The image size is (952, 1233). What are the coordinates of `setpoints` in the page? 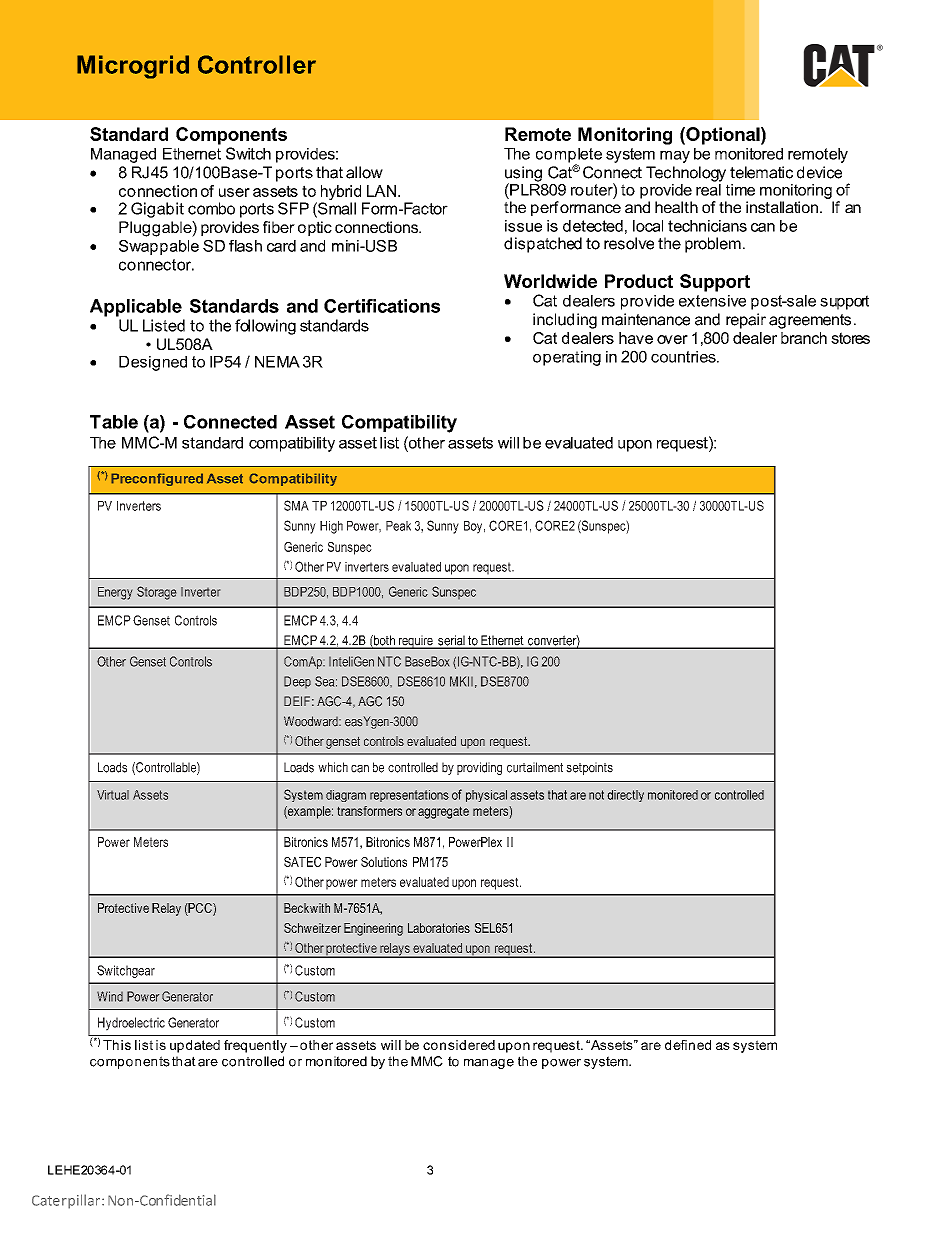 It's located at (589, 768).
